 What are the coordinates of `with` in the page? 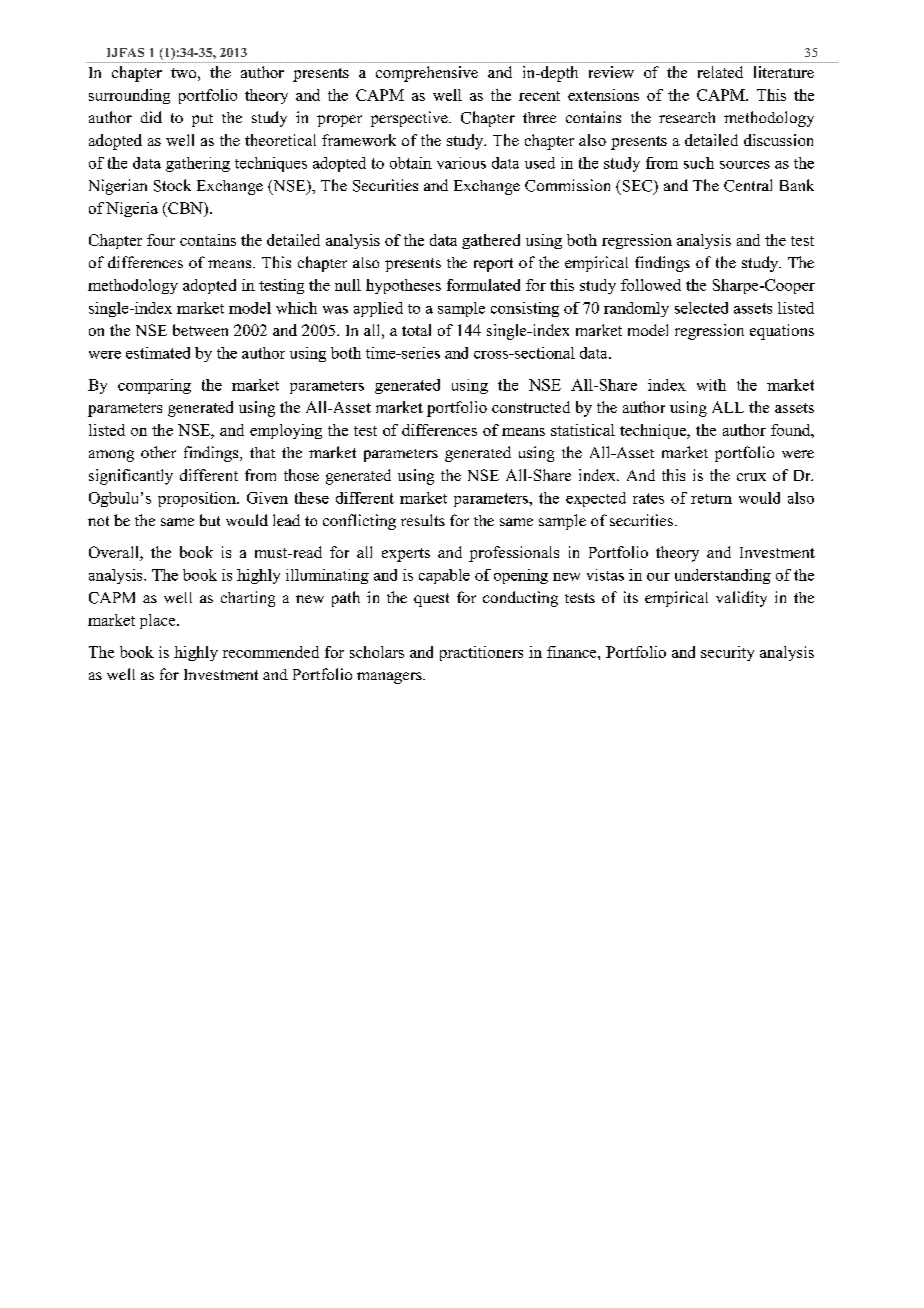 It's located at (711, 385).
